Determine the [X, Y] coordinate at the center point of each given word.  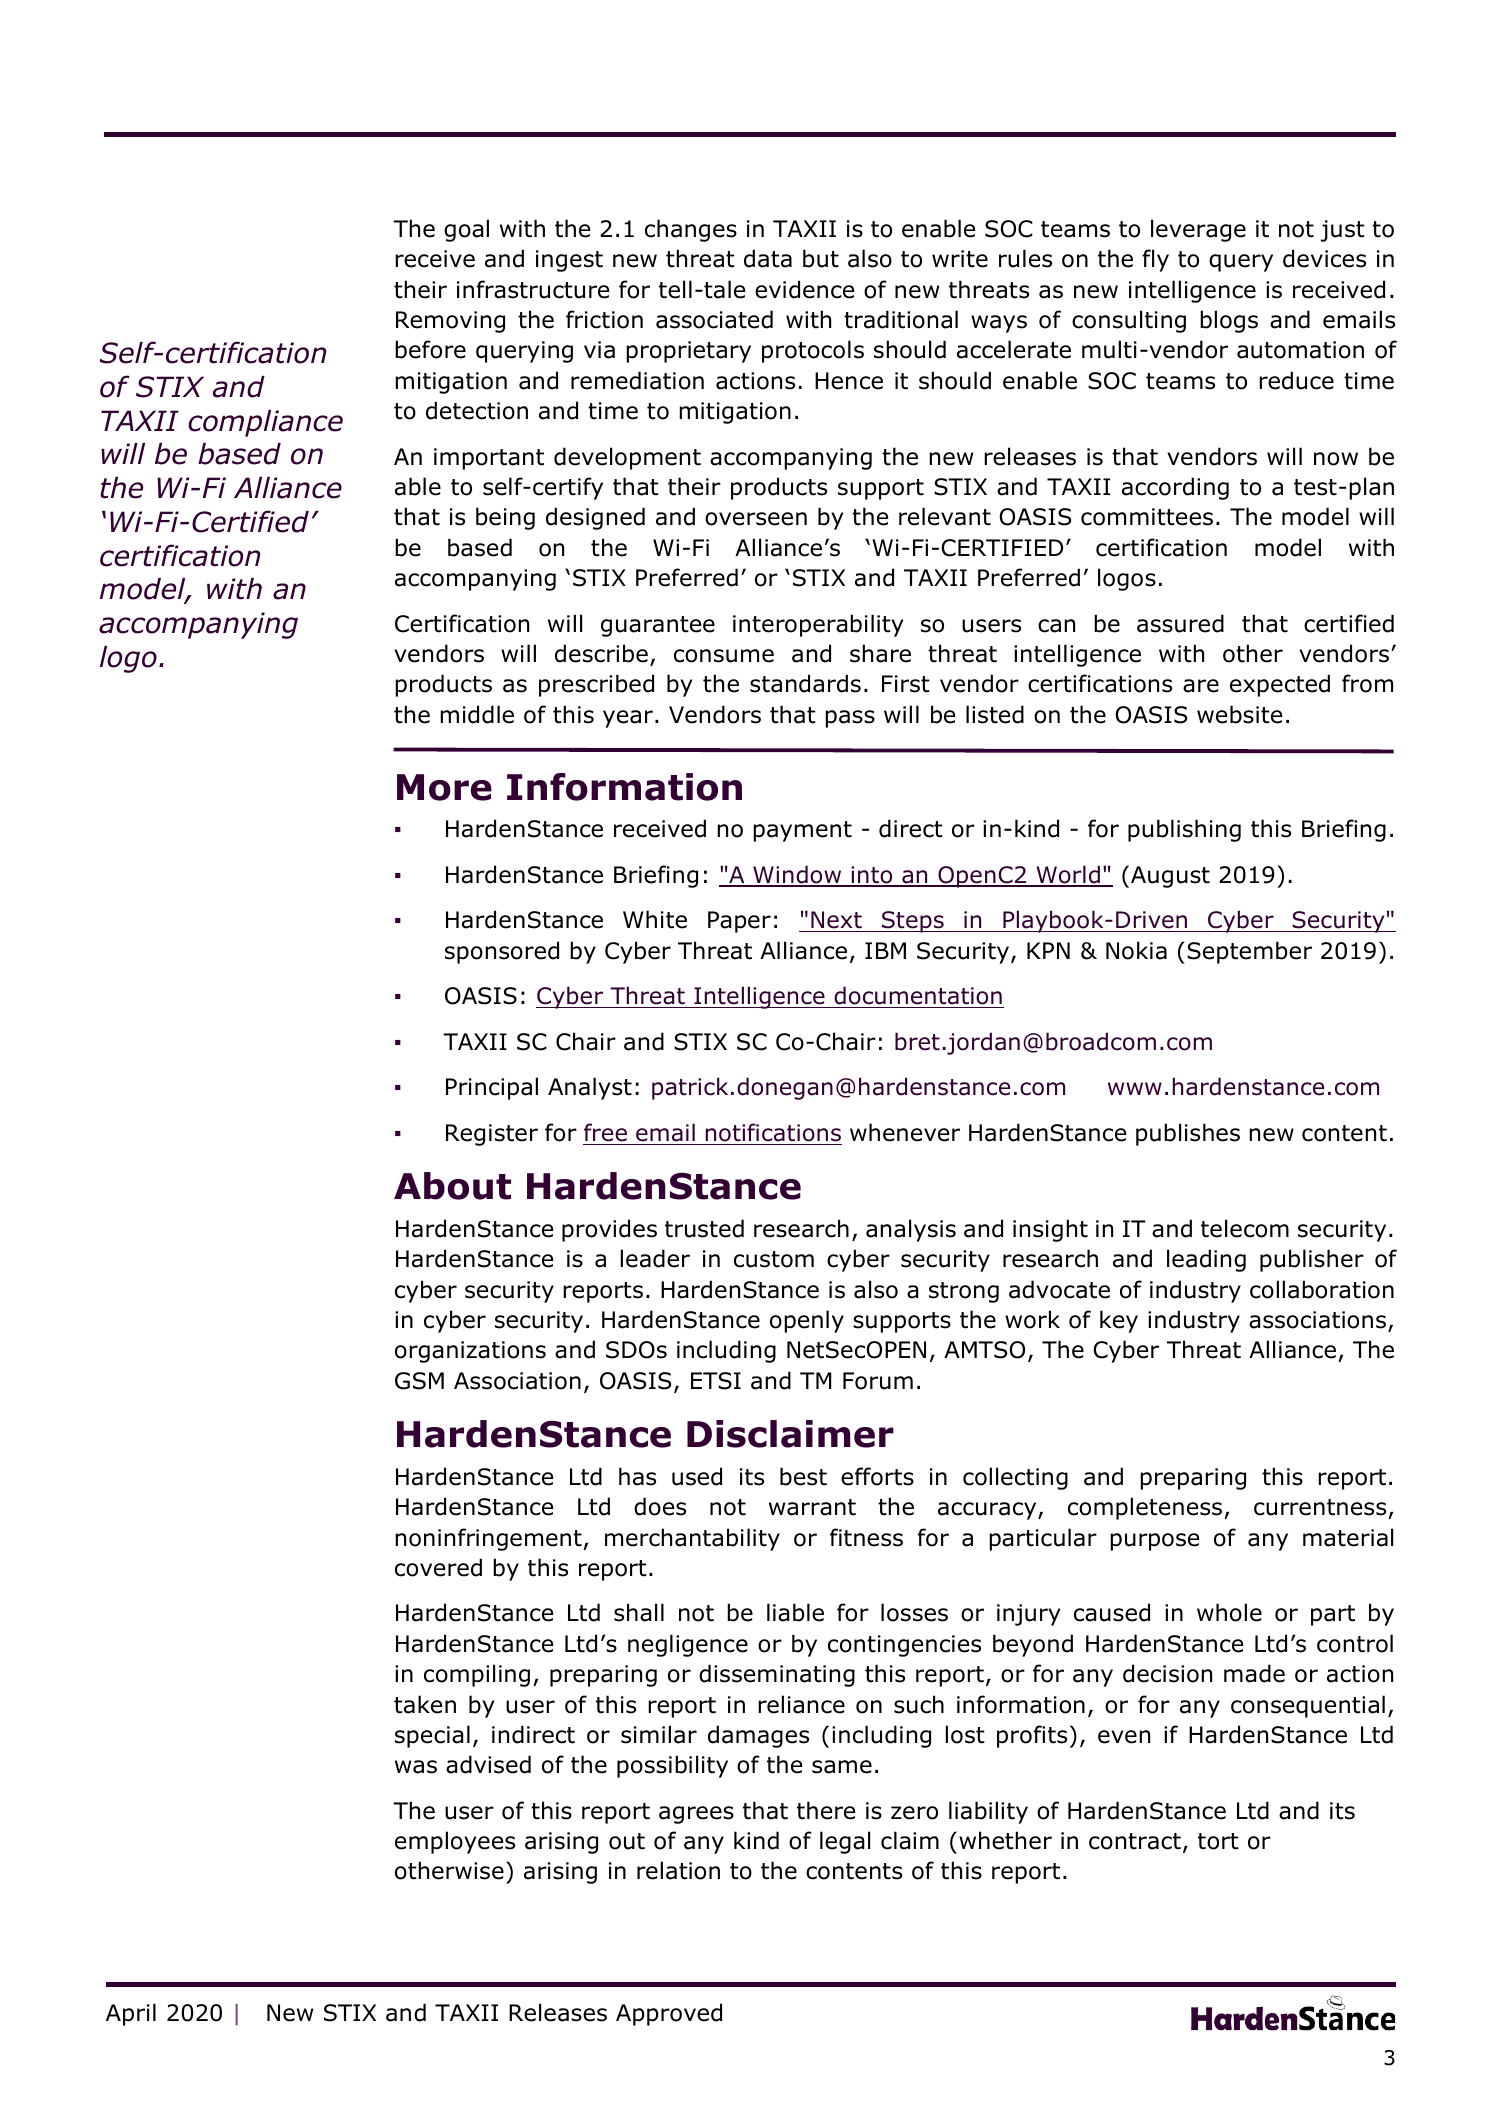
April [131, 2014]
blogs [1229, 321]
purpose [1154, 1542]
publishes [1188, 1134]
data [768, 258]
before [430, 349]
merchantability [692, 1539]
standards [805, 683]
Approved [669, 2014]
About [452, 1186]
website [1239, 714]
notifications [773, 1132]
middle [477, 714]
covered [438, 1567]
